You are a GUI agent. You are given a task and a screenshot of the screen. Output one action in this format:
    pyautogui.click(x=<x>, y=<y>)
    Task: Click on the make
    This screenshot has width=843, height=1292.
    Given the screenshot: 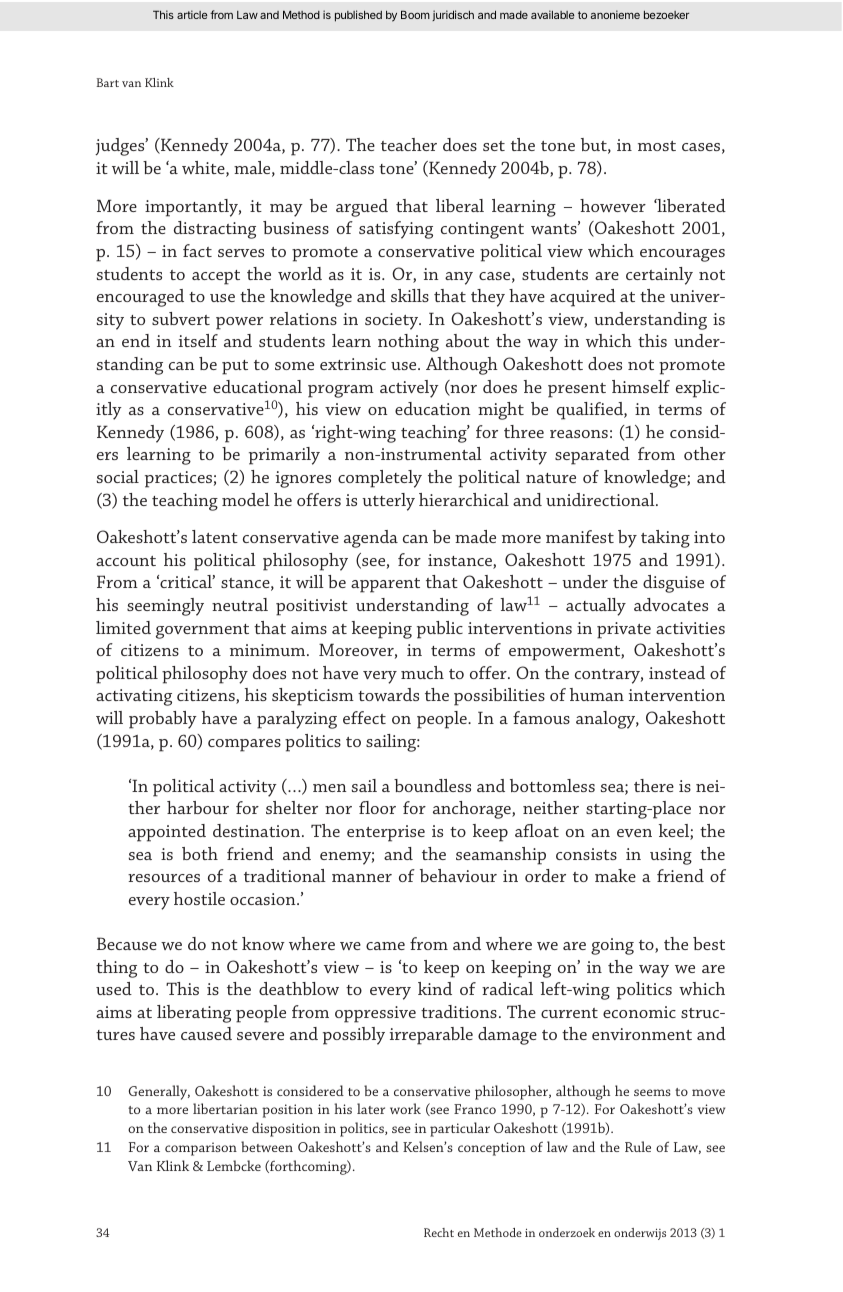 What is the action you would take?
    pyautogui.click(x=615, y=875)
